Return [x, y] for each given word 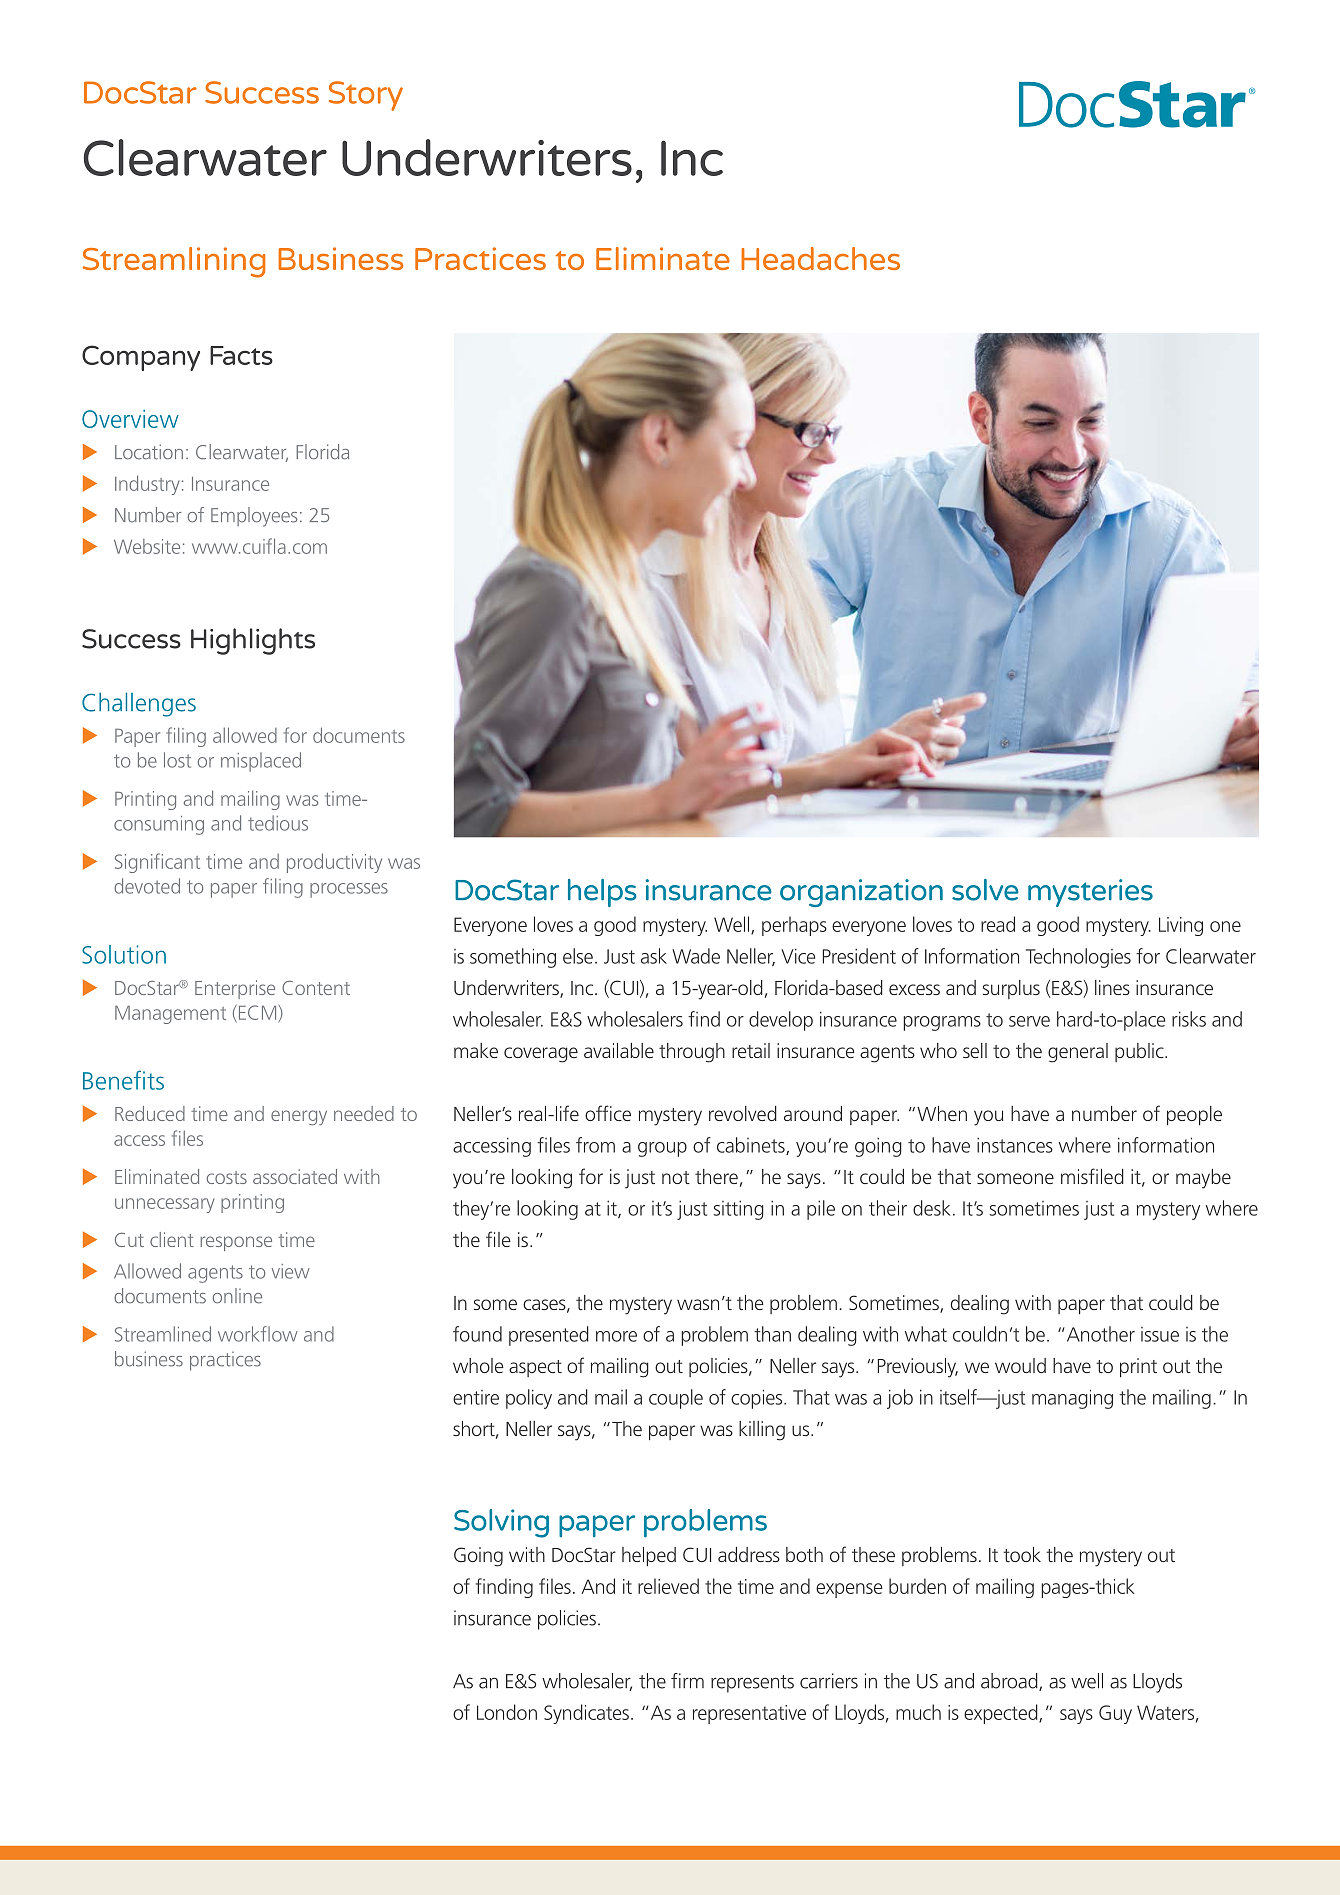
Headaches [820, 258]
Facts [241, 355]
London [507, 1712]
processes [349, 890]
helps [602, 893]
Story [366, 96]
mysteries [1090, 893]
